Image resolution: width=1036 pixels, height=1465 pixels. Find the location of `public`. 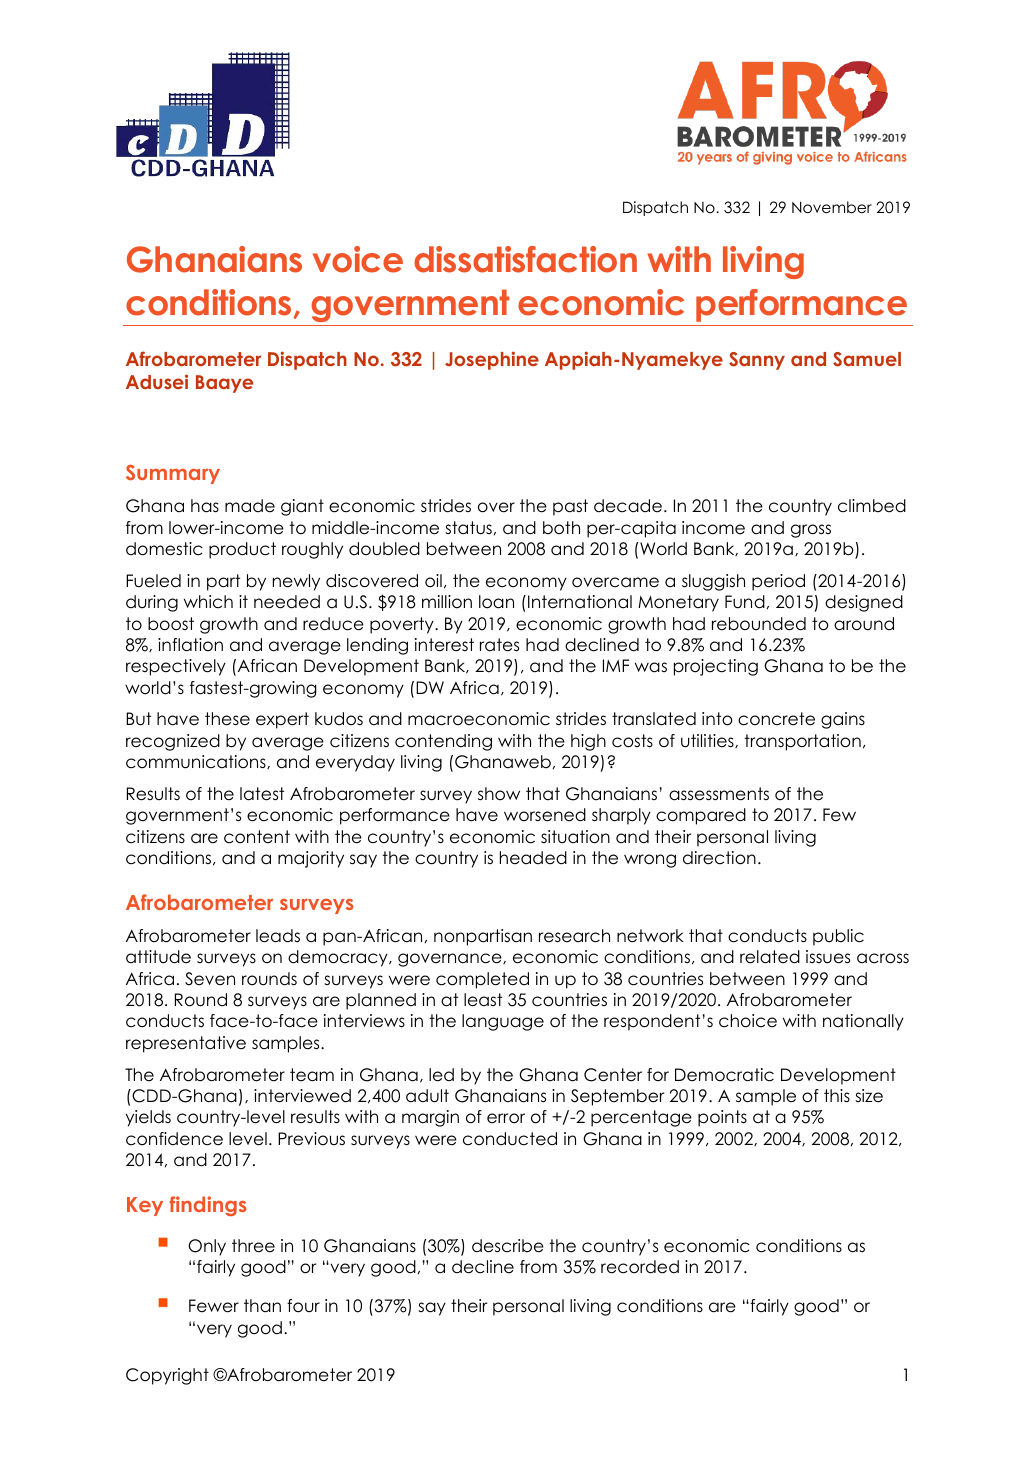

public is located at coordinates (838, 937).
